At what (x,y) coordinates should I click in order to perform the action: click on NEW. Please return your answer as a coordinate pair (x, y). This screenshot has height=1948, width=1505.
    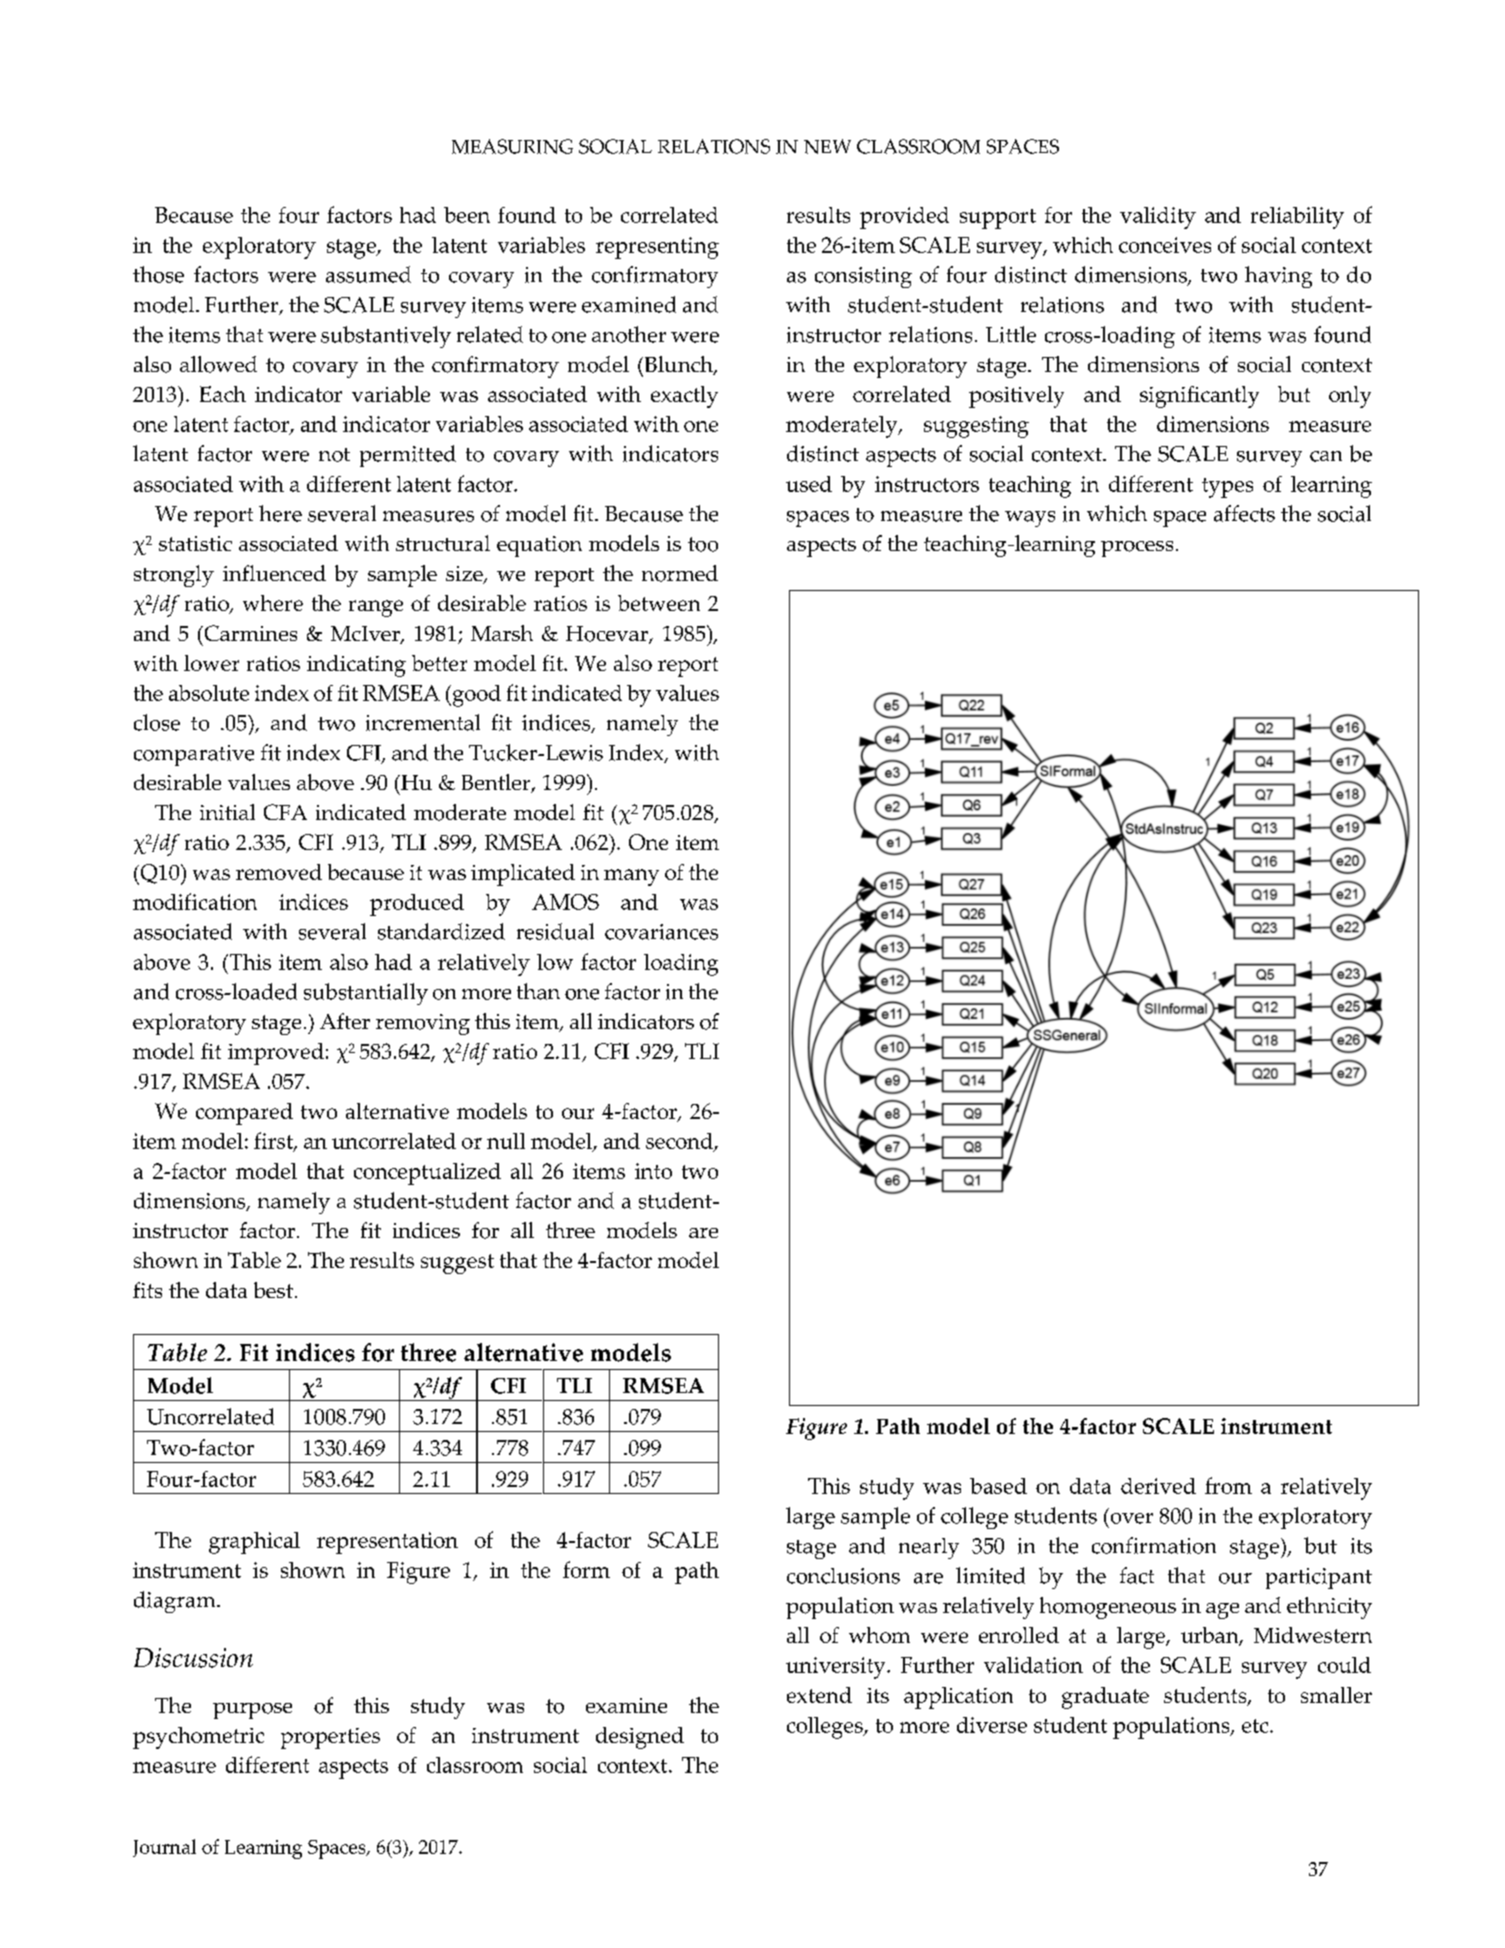
    Looking at the image, I should click on (827, 146).
